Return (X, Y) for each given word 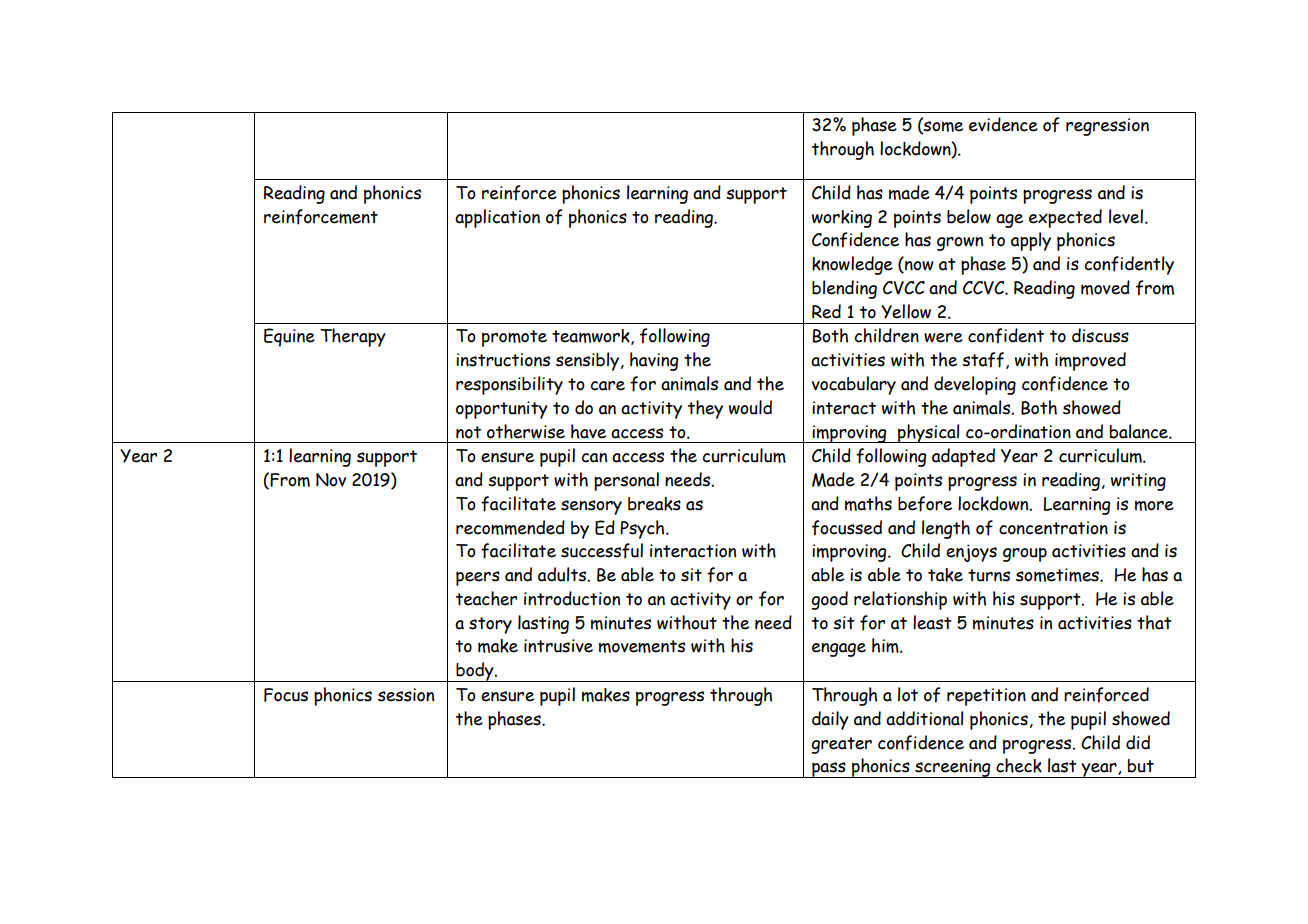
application (497, 218)
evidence (1003, 124)
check (1019, 765)
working (842, 219)
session (406, 695)
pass (829, 770)
